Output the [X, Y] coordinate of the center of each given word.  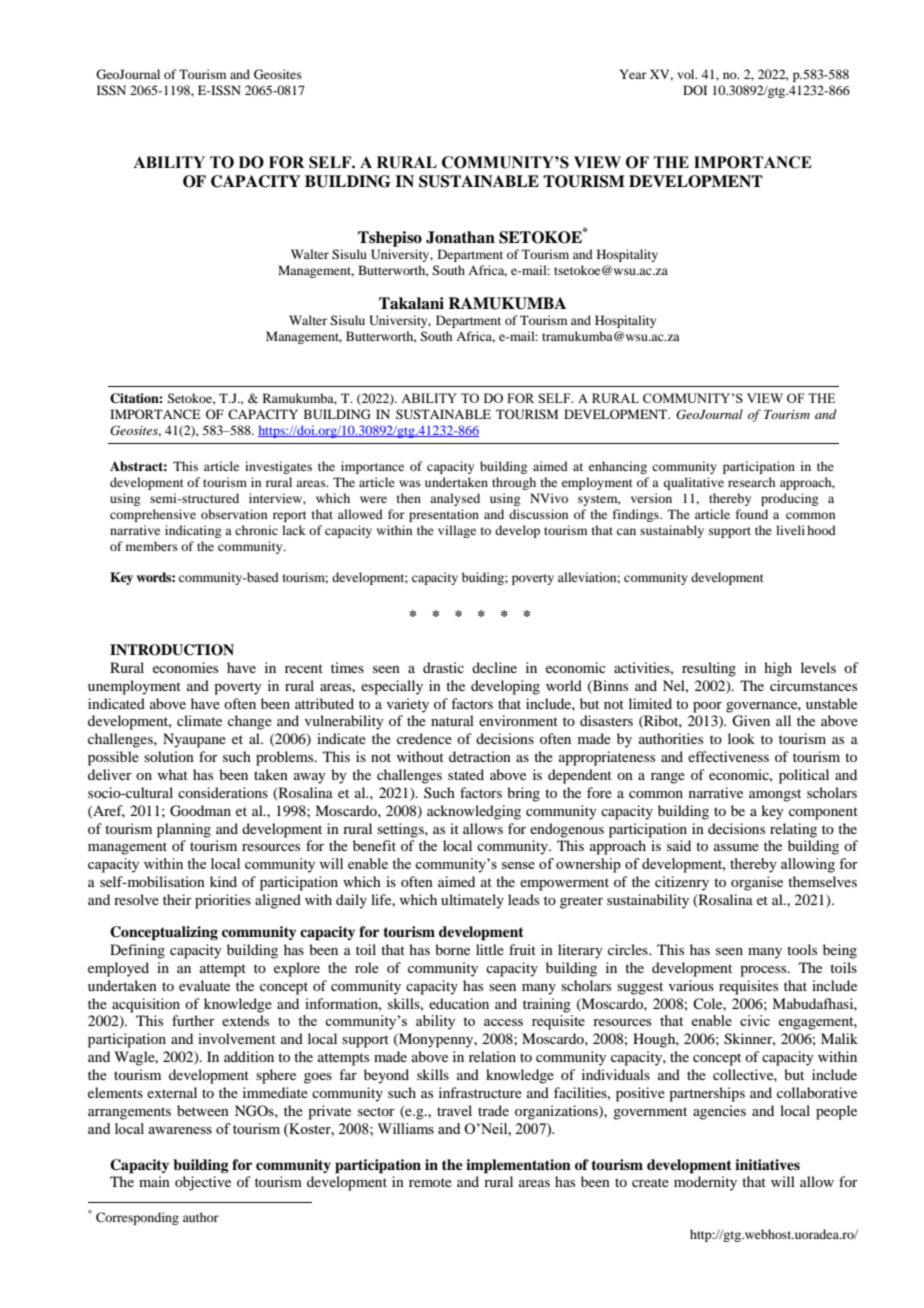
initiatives [767, 1164]
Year [633, 74]
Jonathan [460, 237]
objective [203, 1183]
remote [430, 1182]
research [751, 482]
